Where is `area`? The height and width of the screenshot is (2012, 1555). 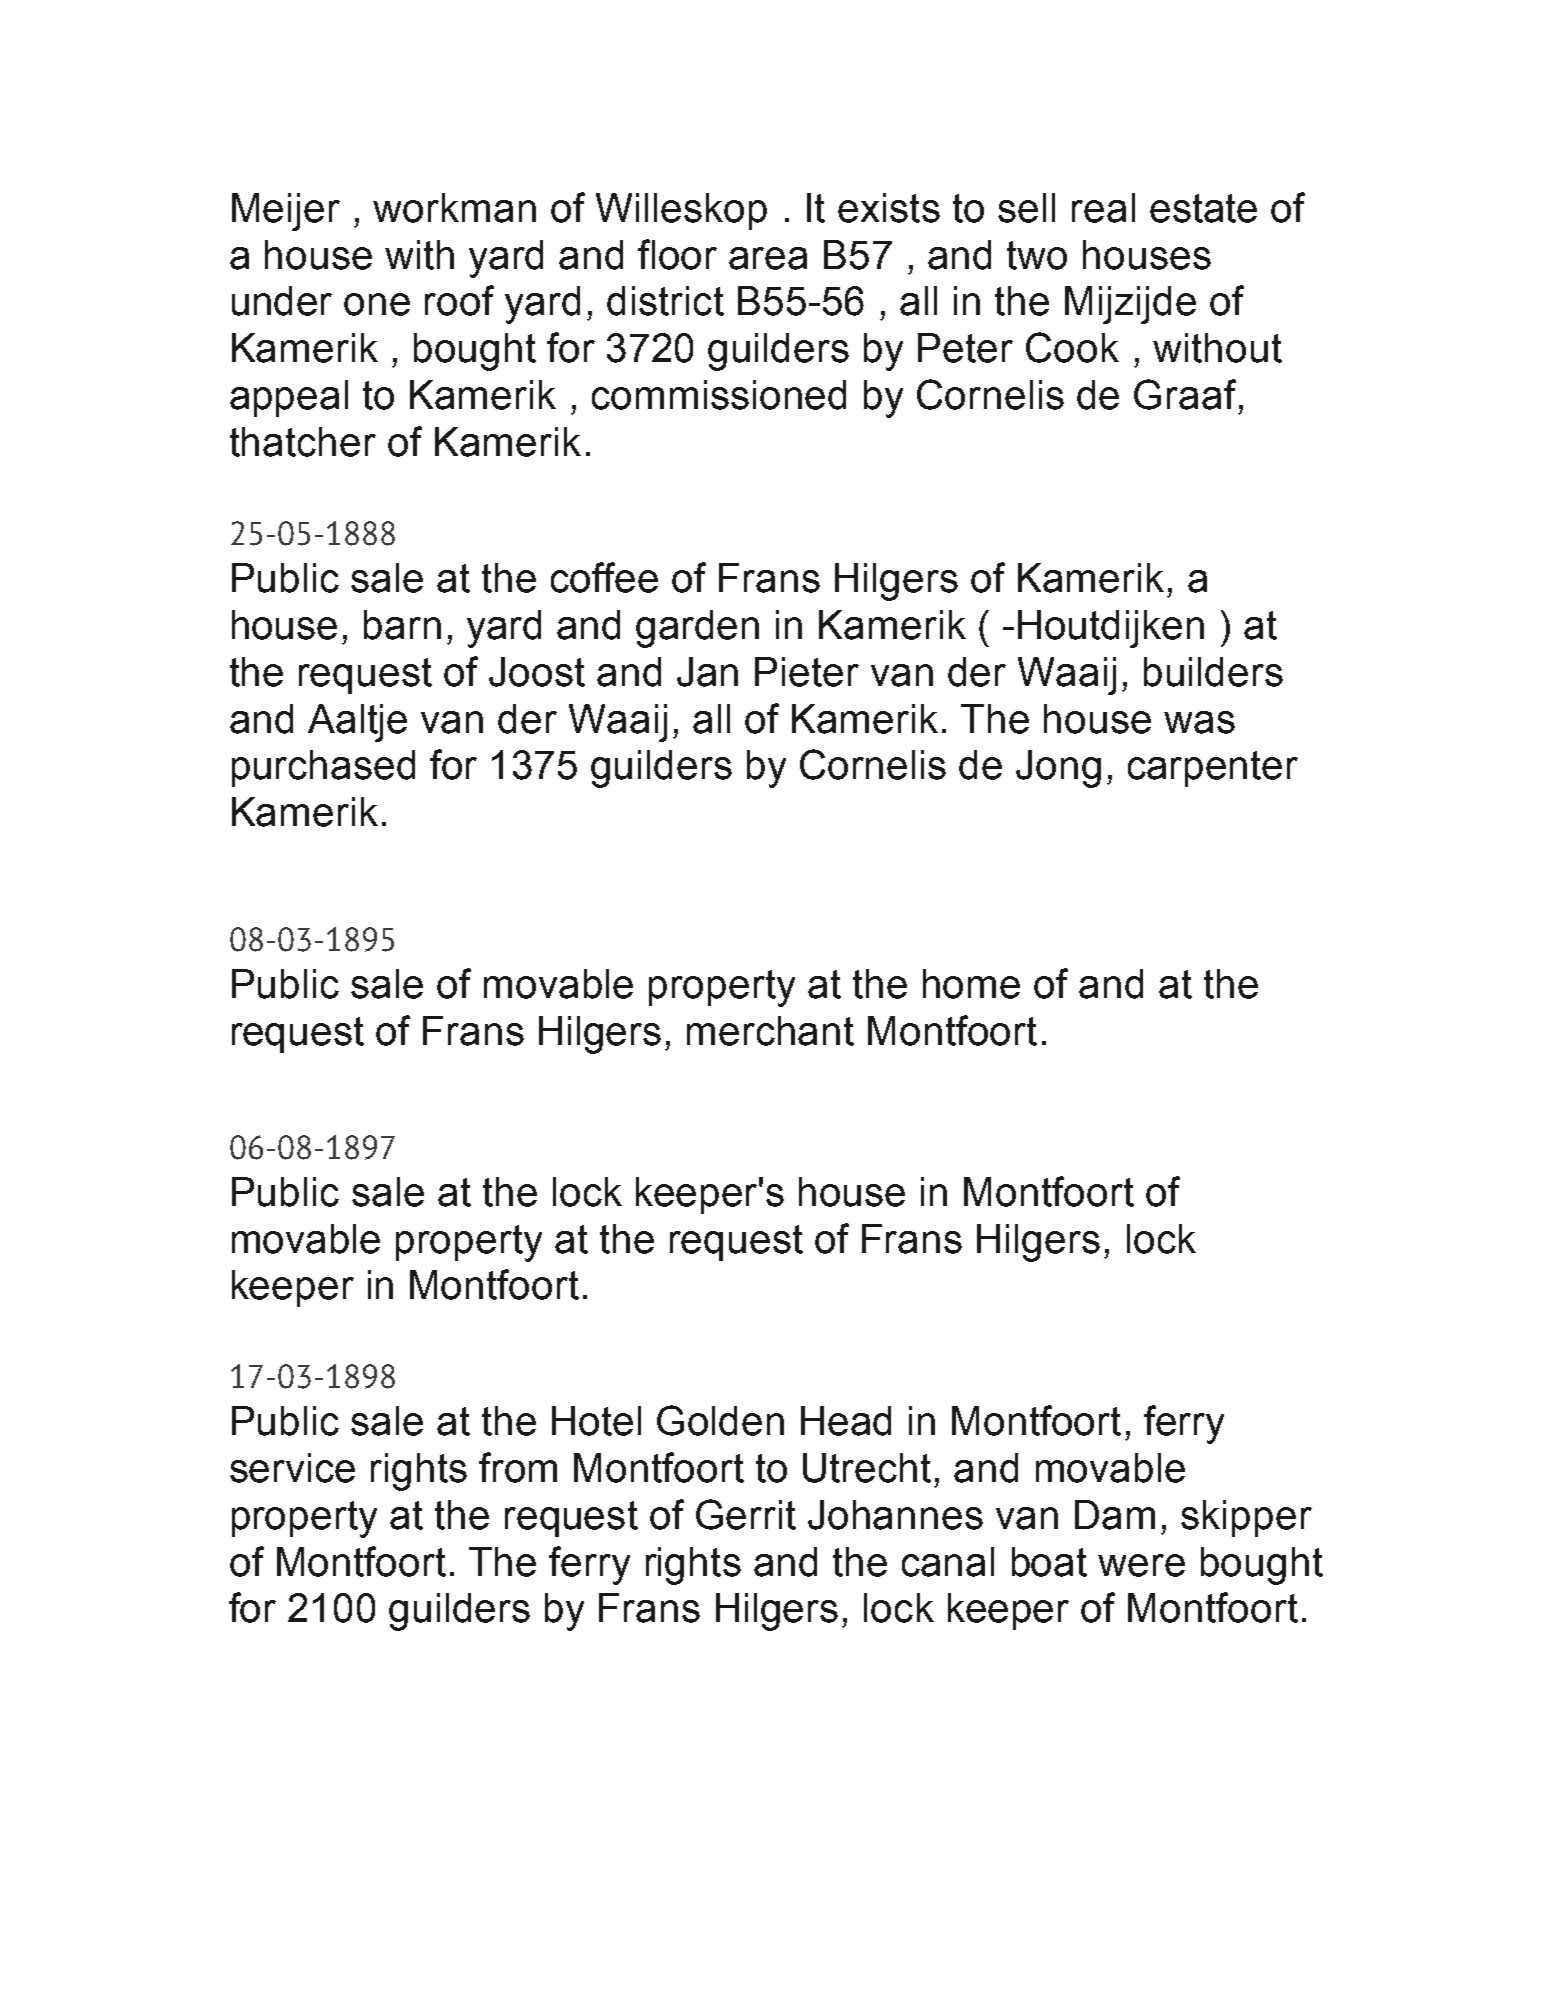
area is located at coordinates (768, 258).
